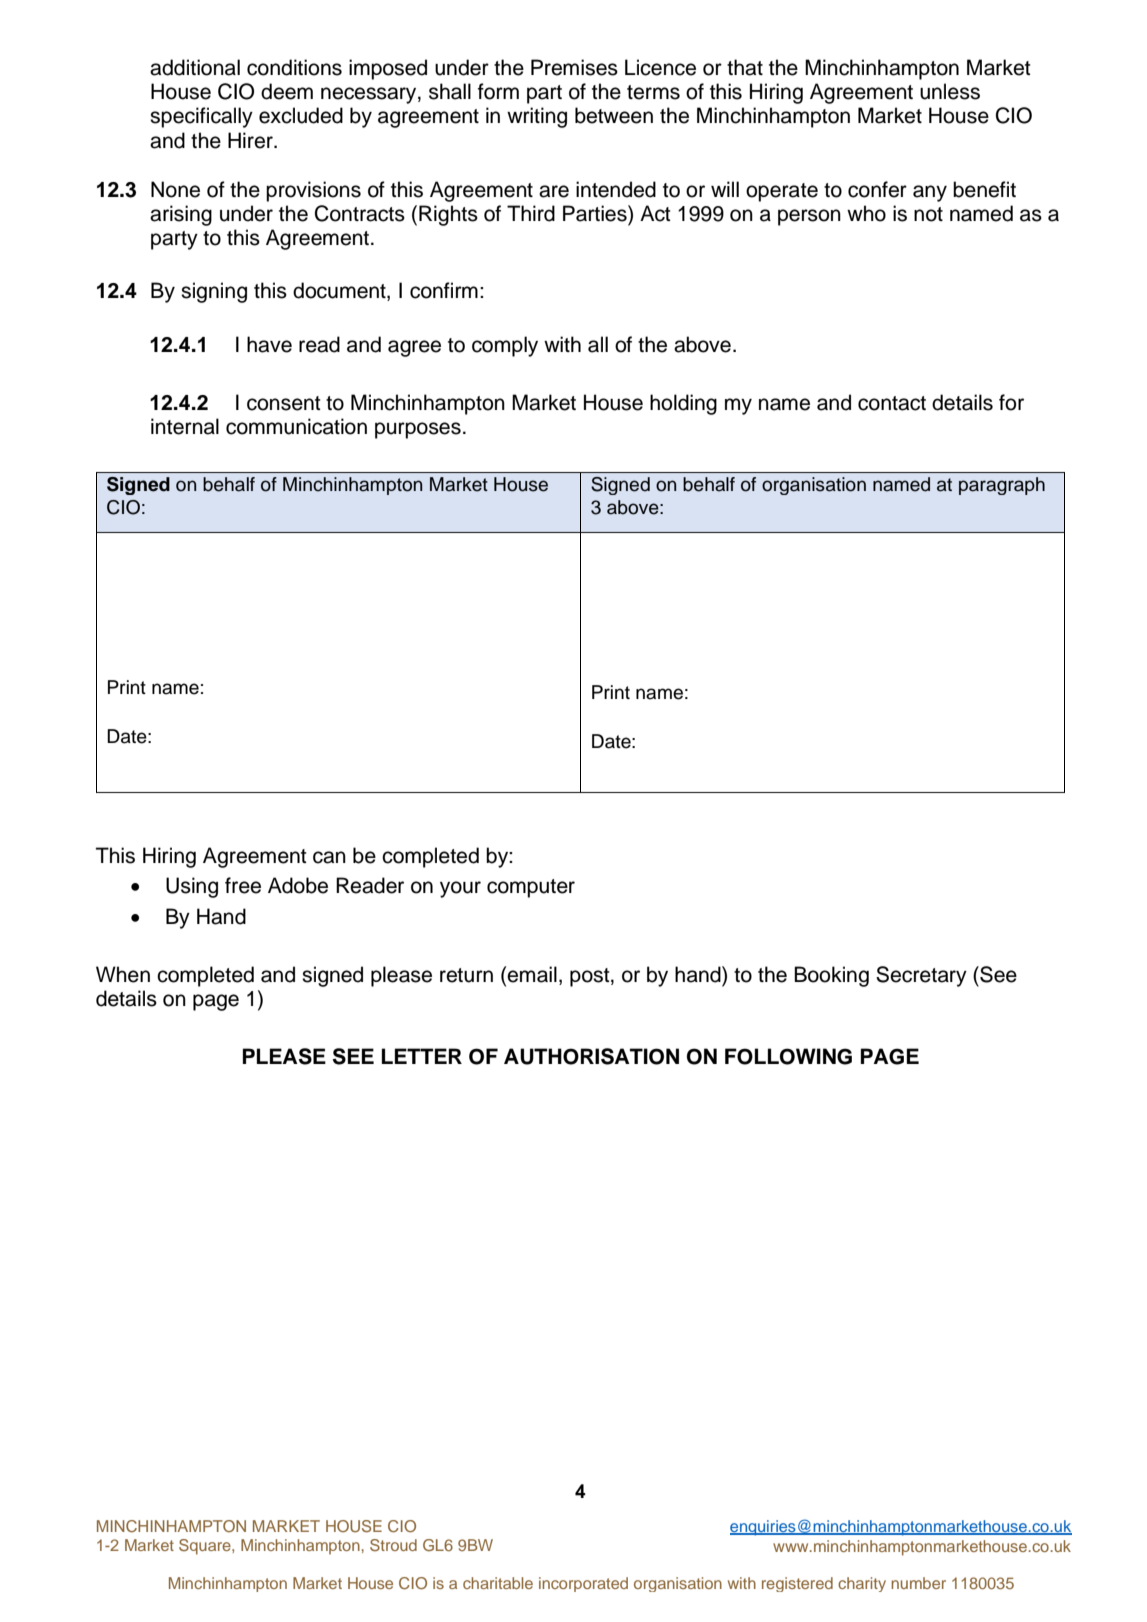 The height and width of the screenshot is (1622, 1147). Describe the element at coordinates (591, 1056) in the screenshot. I see `AUTHORISATION` at that location.
